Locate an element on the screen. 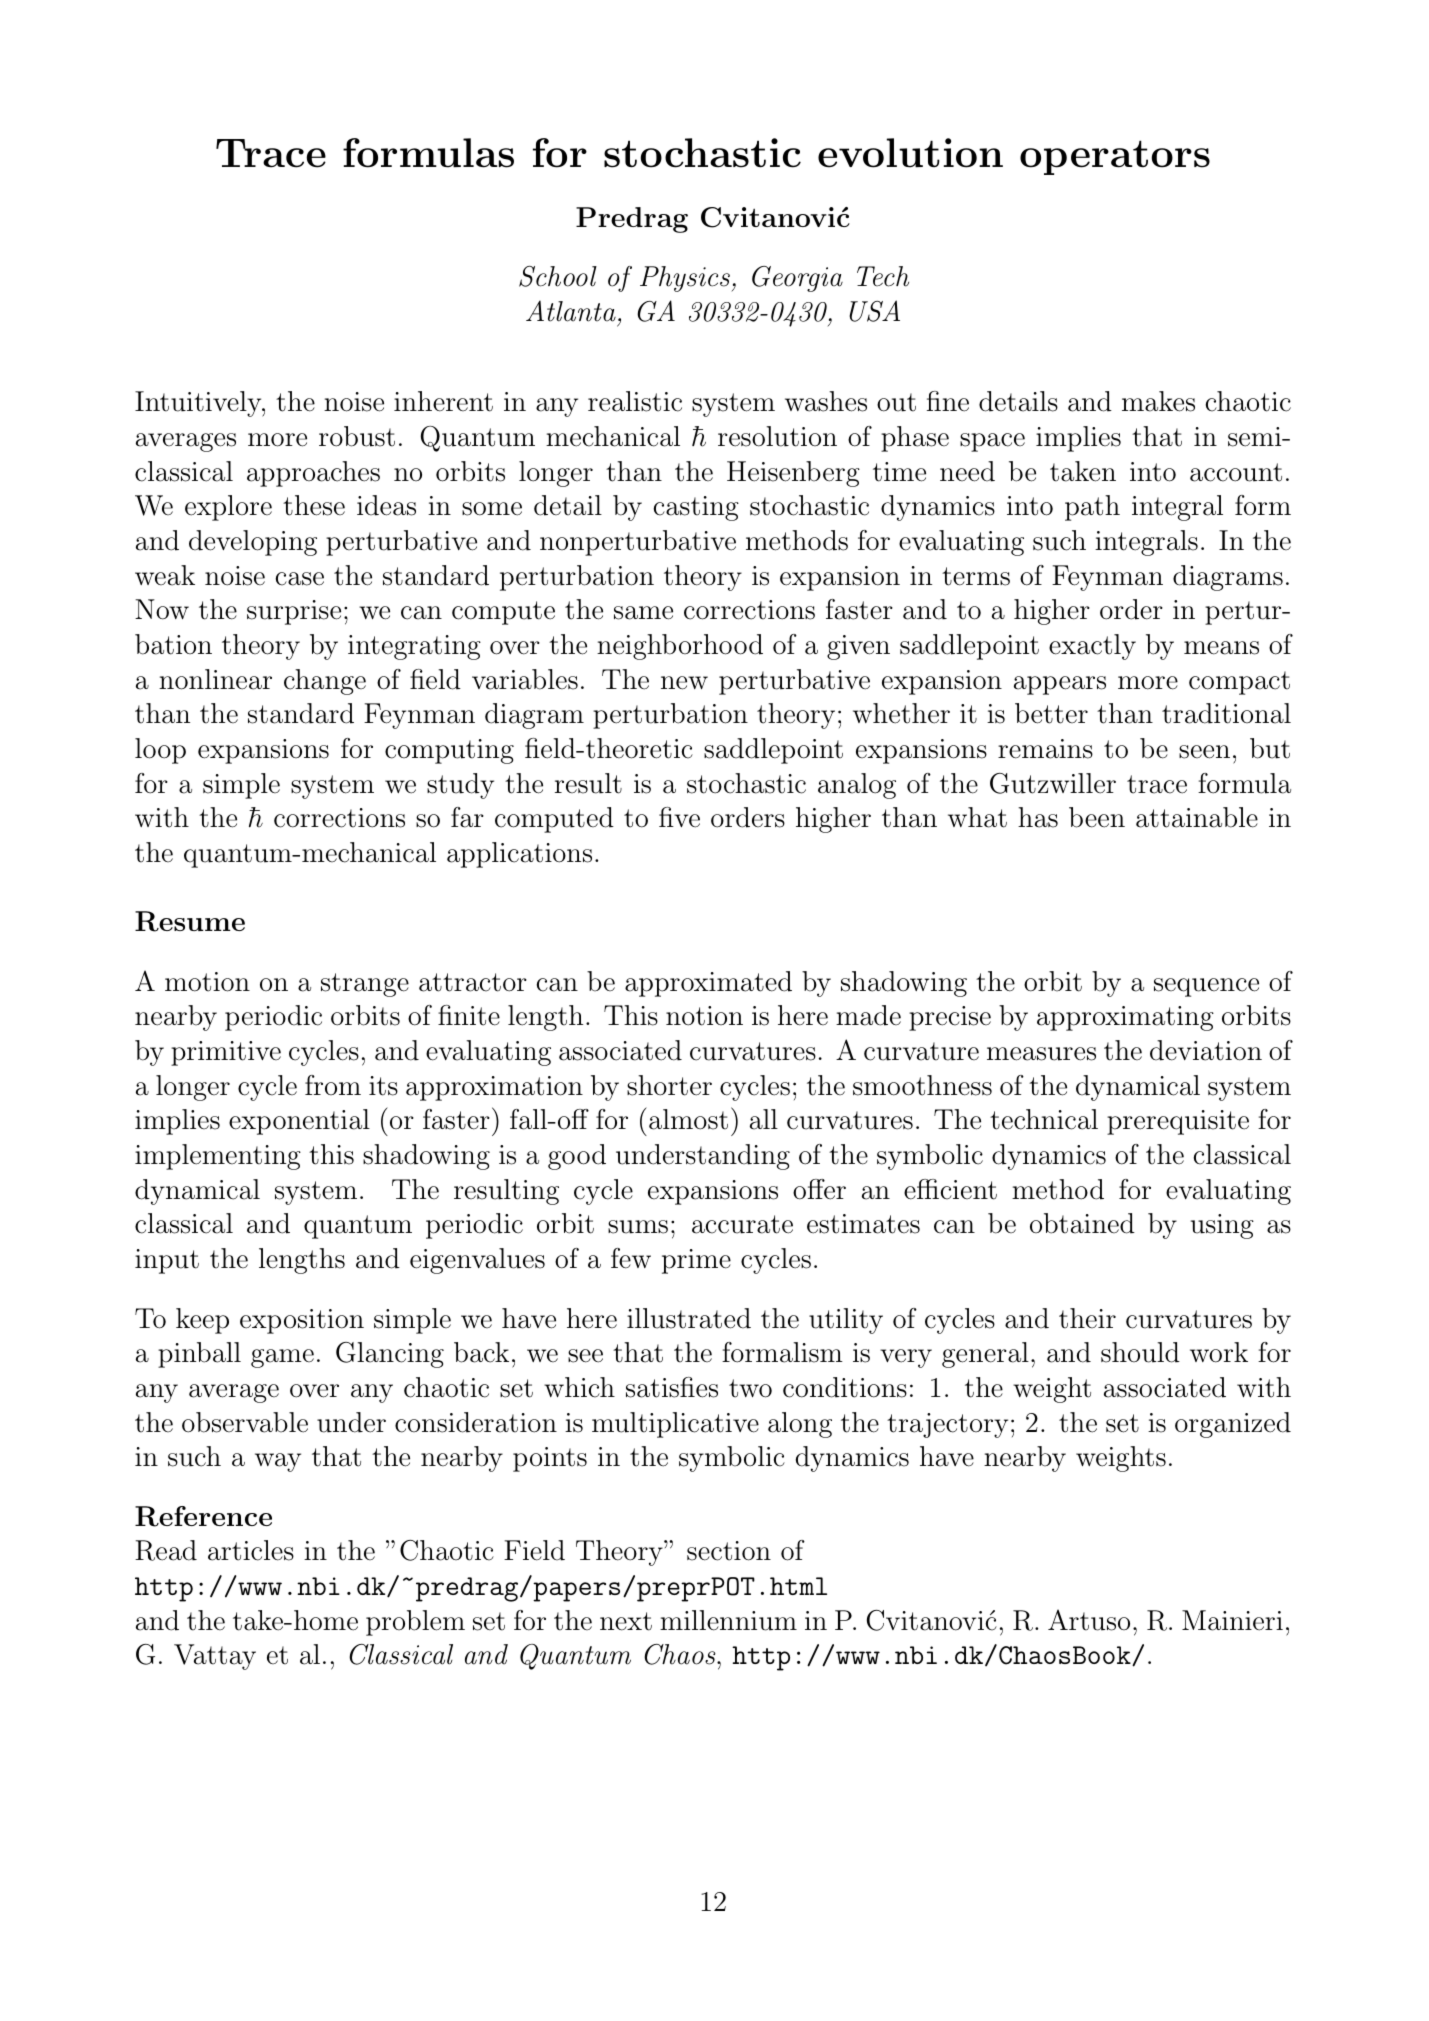 The height and width of the screenshot is (2021, 1429). been is located at coordinates (1097, 817).
